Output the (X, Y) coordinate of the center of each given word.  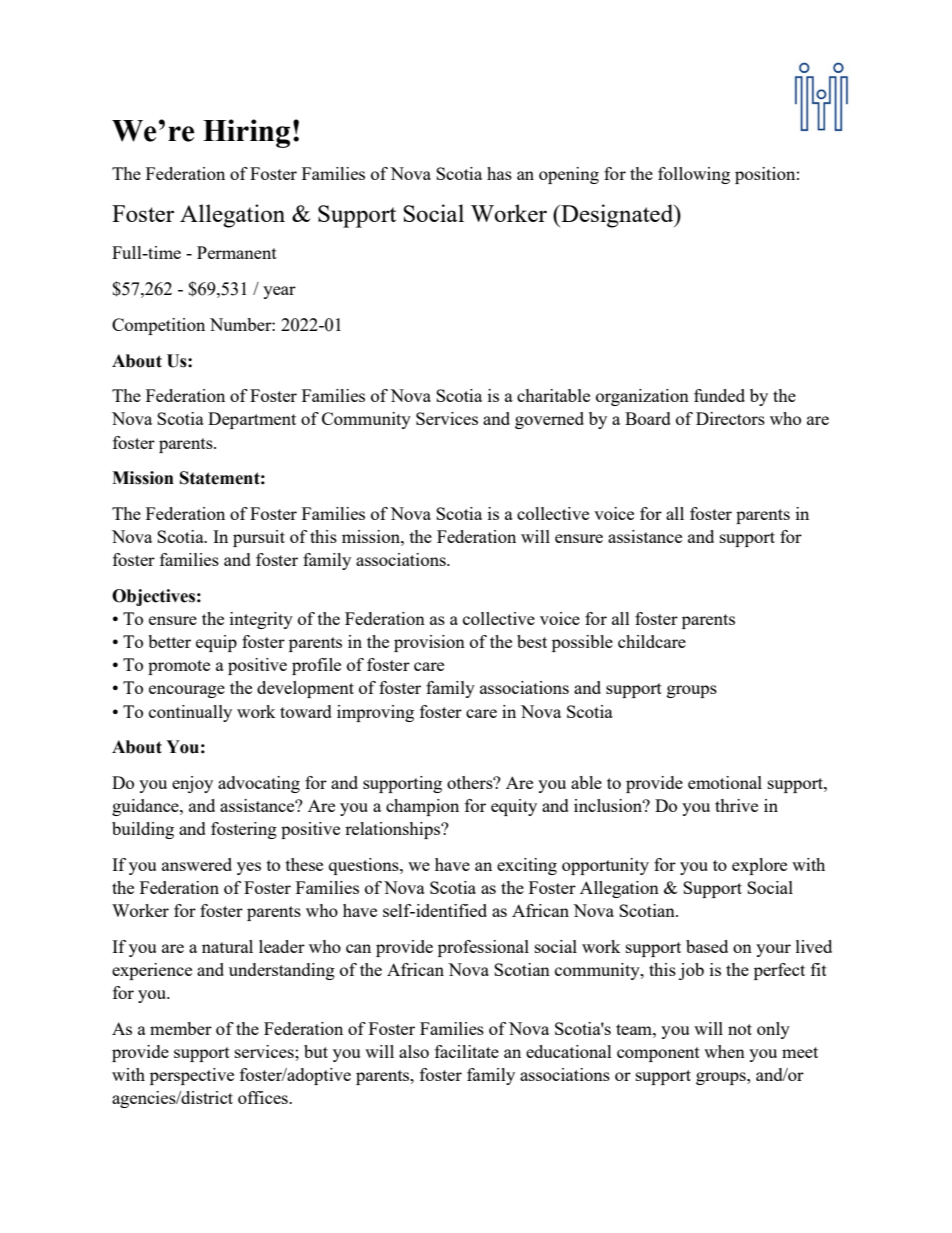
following (694, 175)
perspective (192, 1076)
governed (549, 420)
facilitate (467, 1051)
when (724, 1051)
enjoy (192, 784)
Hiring (246, 133)
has (499, 173)
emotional (725, 782)
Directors (730, 418)
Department (252, 420)
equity (514, 807)
